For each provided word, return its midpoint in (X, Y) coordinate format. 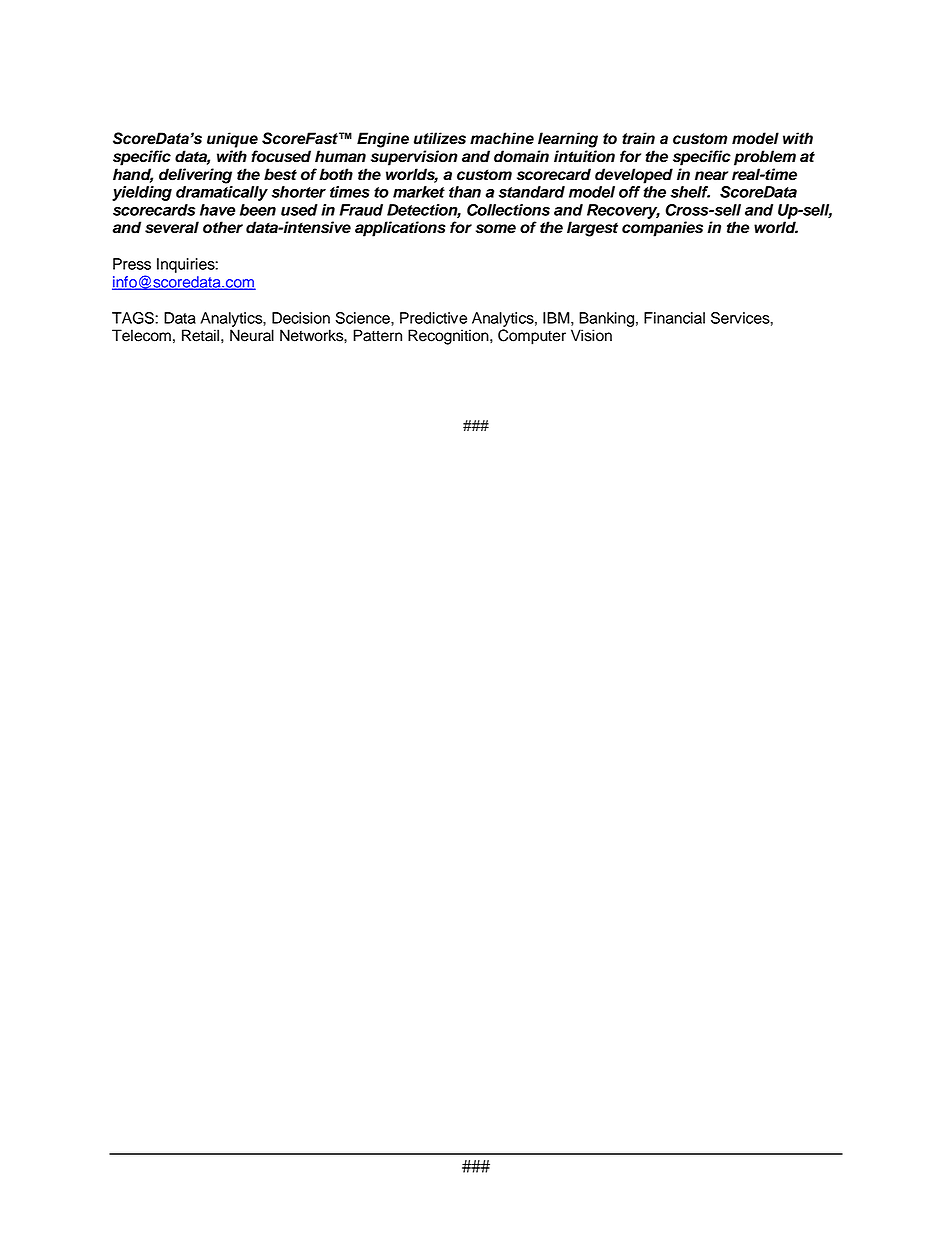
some (496, 229)
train (638, 138)
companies (662, 229)
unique (232, 140)
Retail (200, 335)
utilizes (440, 138)
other (223, 227)
